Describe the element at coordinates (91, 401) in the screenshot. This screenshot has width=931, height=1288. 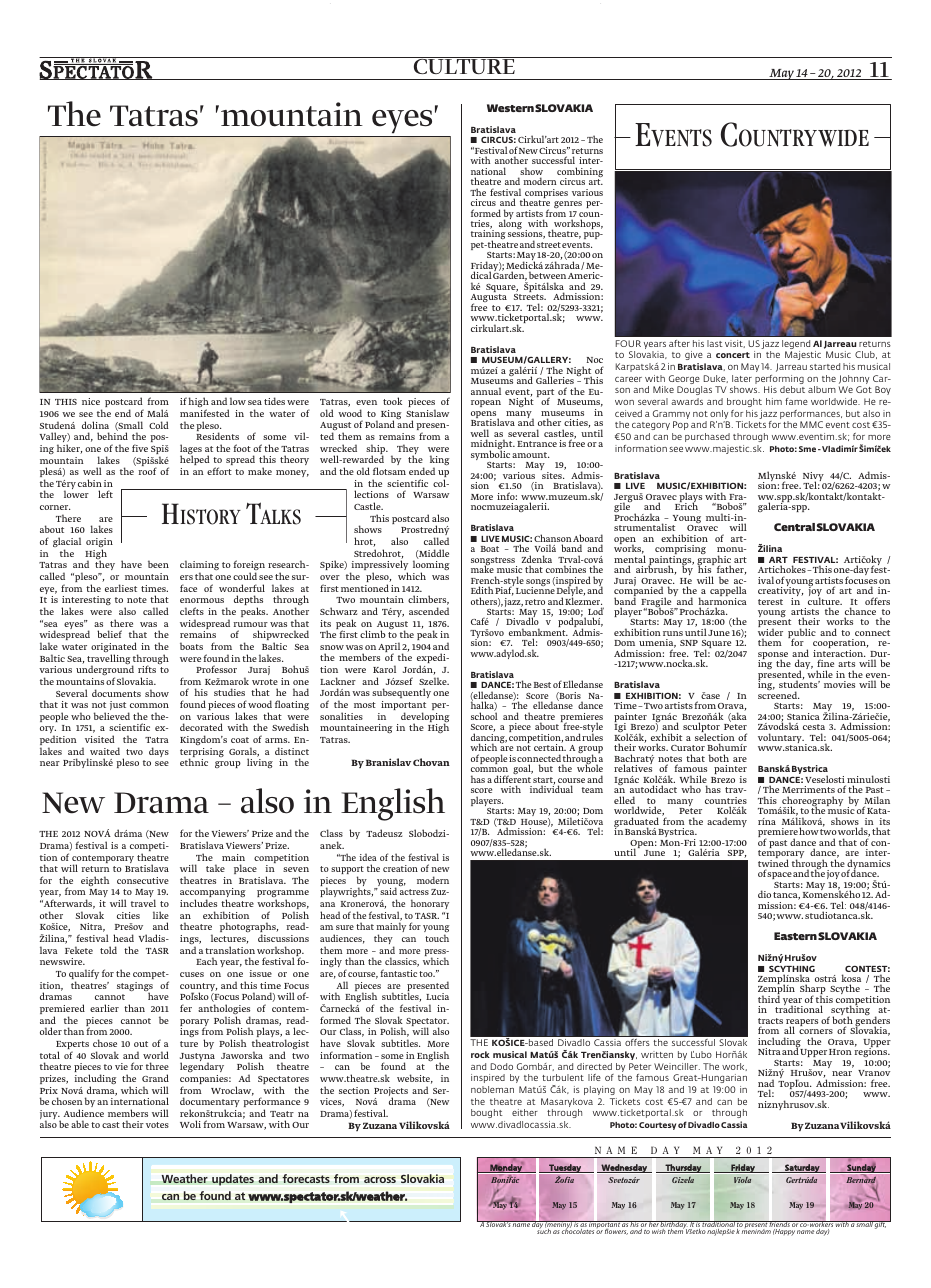
I see `nice` at that location.
